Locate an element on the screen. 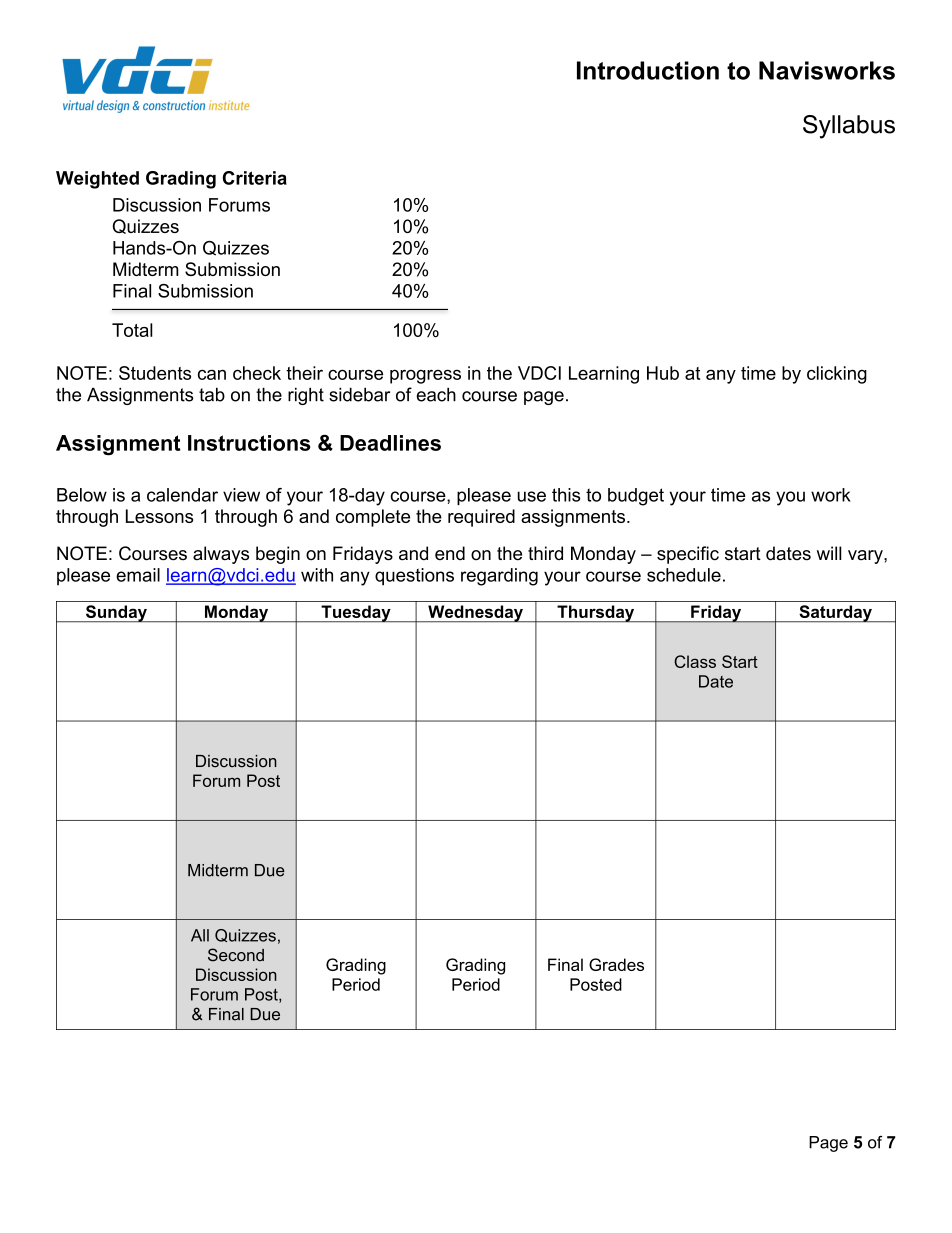 The image size is (952, 1233). Syllabus is located at coordinates (849, 127).
